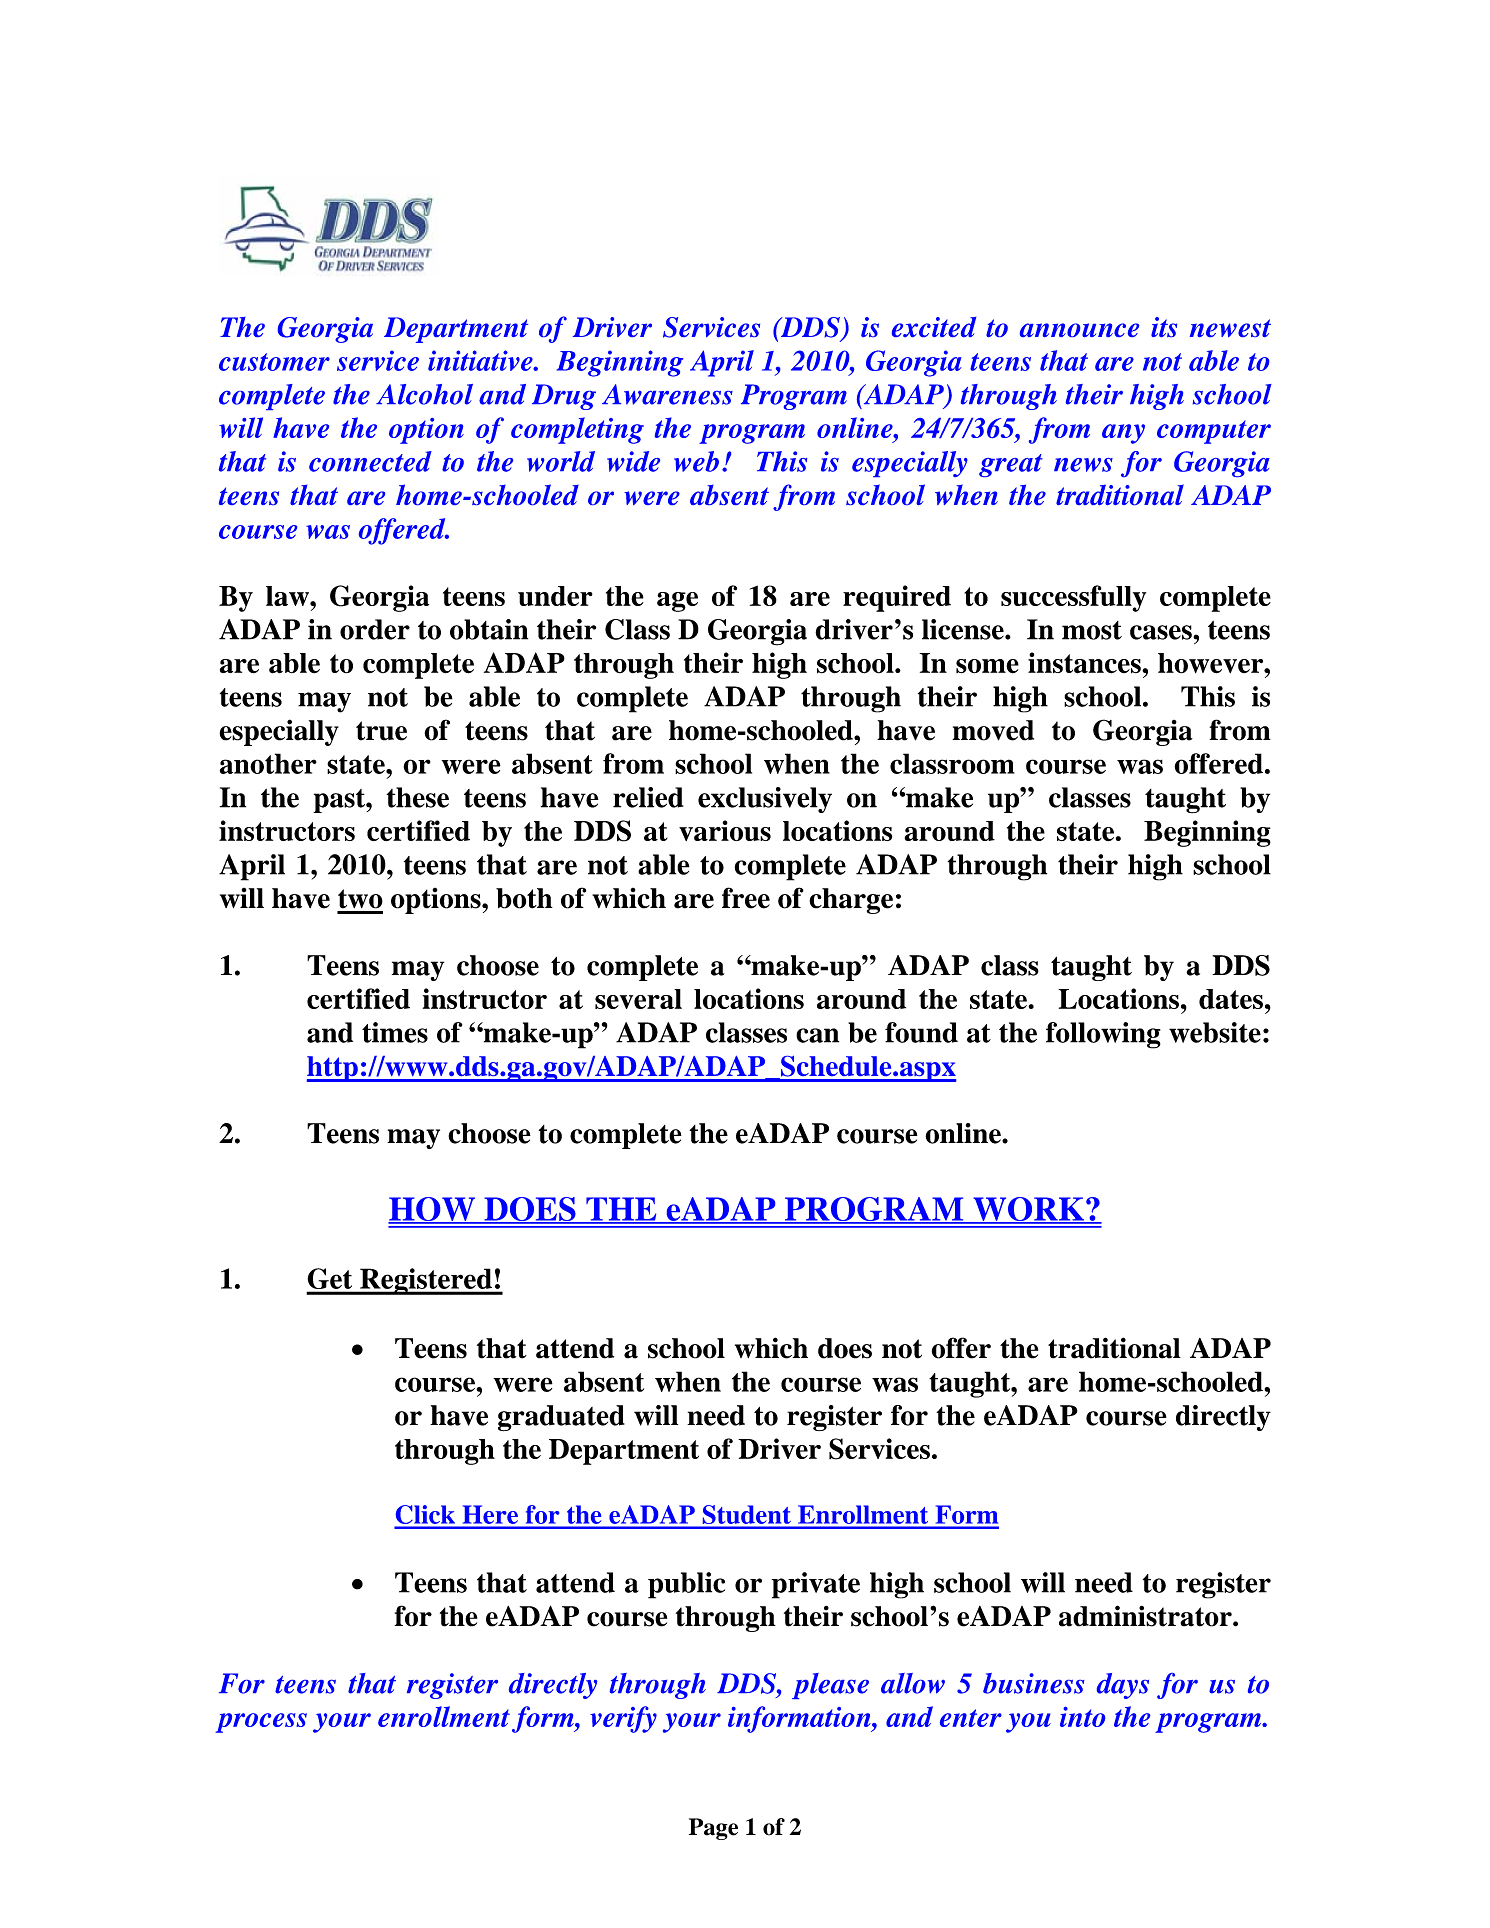 The height and width of the screenshot is (1928, 1490). What do you see at coordinates (817, 1035) in the screenshot?
I see `can` at bounding box center [817, 1035].
